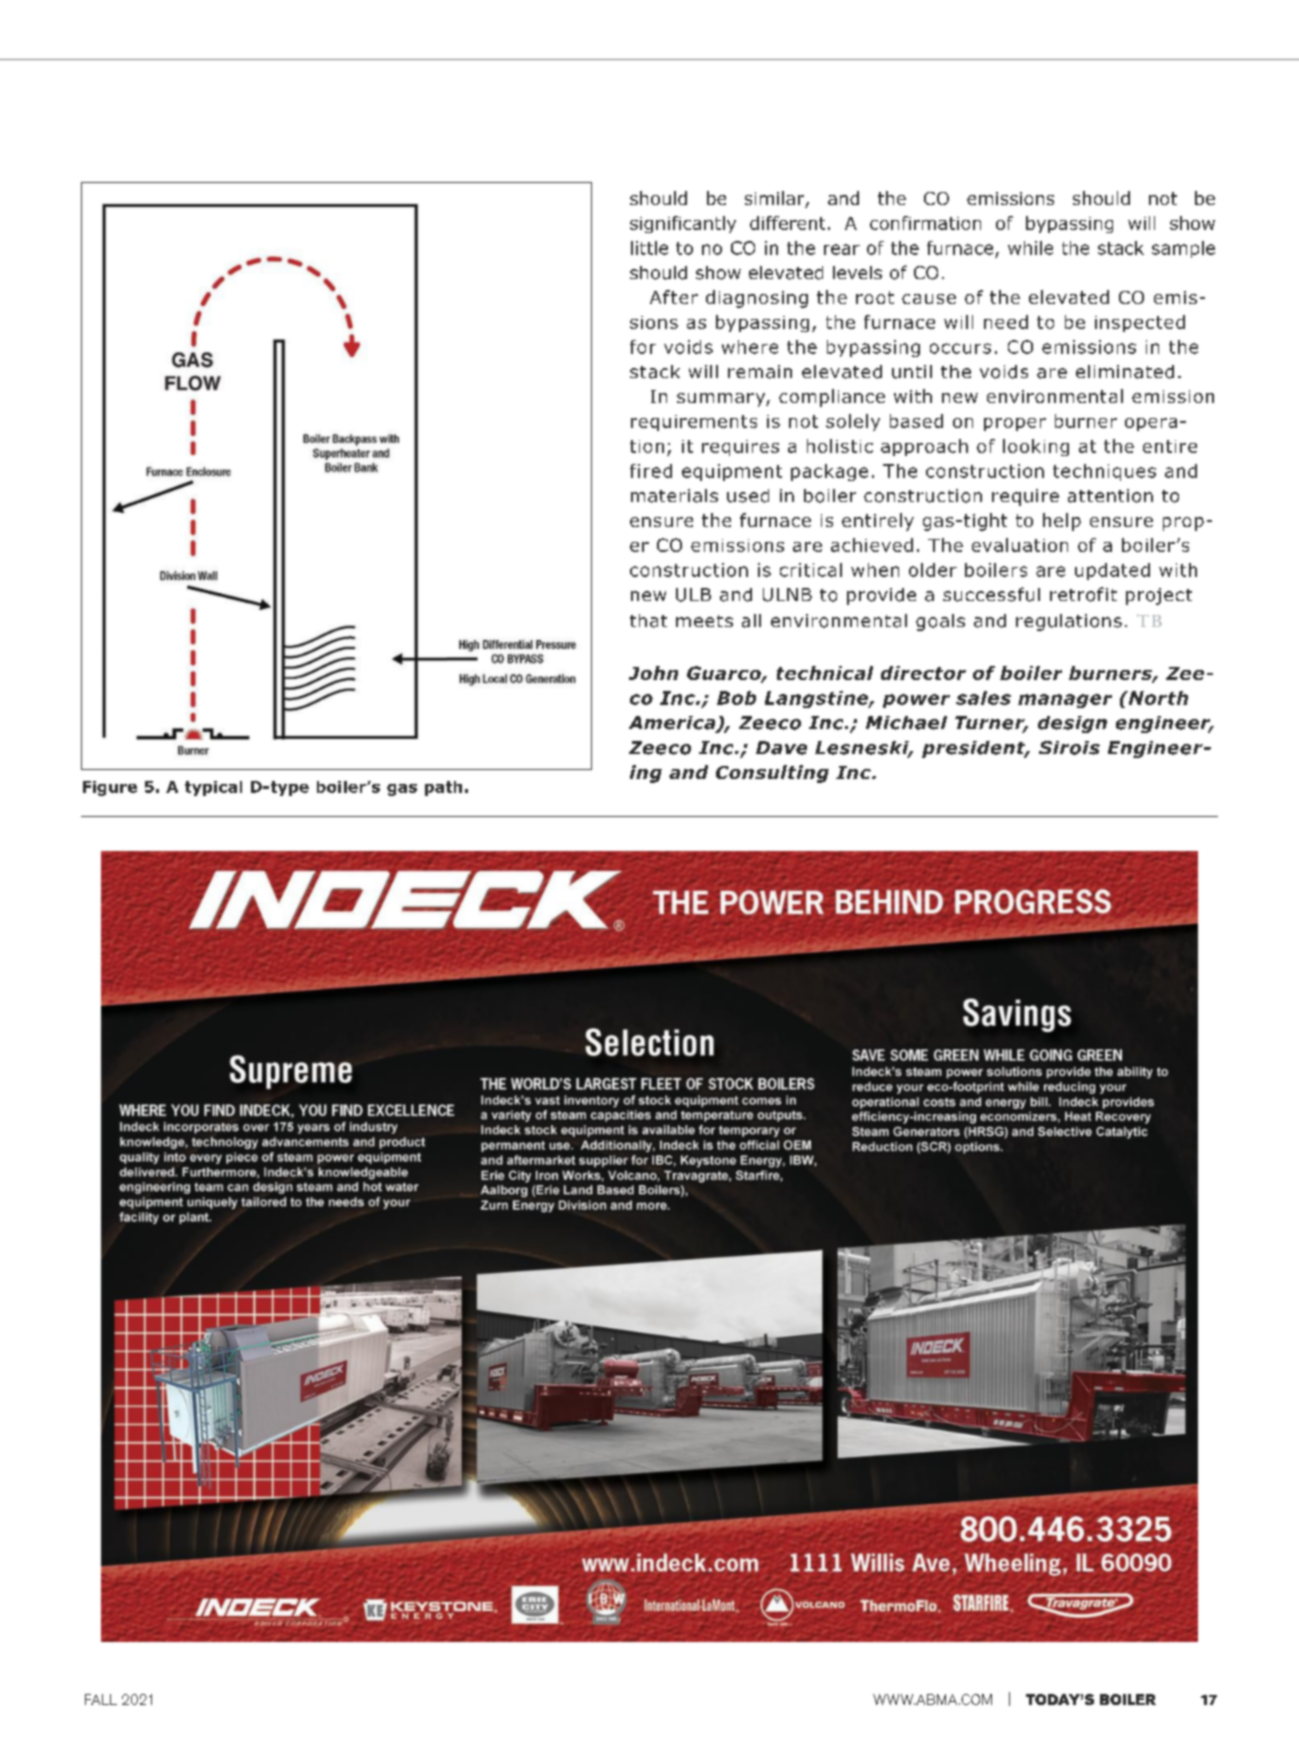 The image size is (1299, 1743). I want to click on retrofit, so click(1083, 594).
